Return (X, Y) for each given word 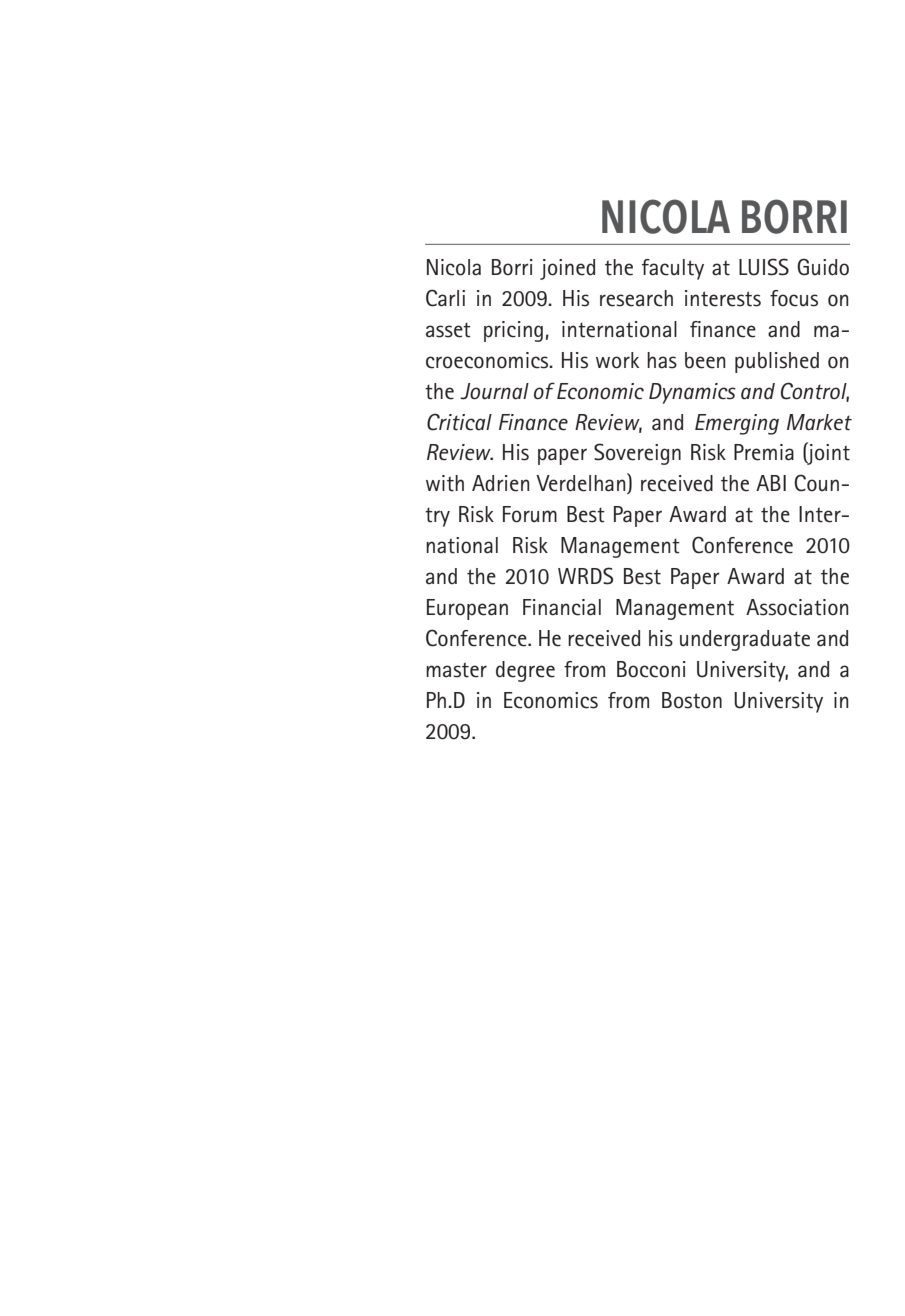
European (467, 609)
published (777, 362)
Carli (445, 298)
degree (525, 671)
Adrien (501, 483)
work (617, 360)
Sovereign (637, 454)
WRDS (585, 576)
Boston (692, 700)
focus (794, 298)
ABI (771, 483)
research (636, 298)
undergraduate (745, 640)
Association (797, 607)
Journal (494, 391)
